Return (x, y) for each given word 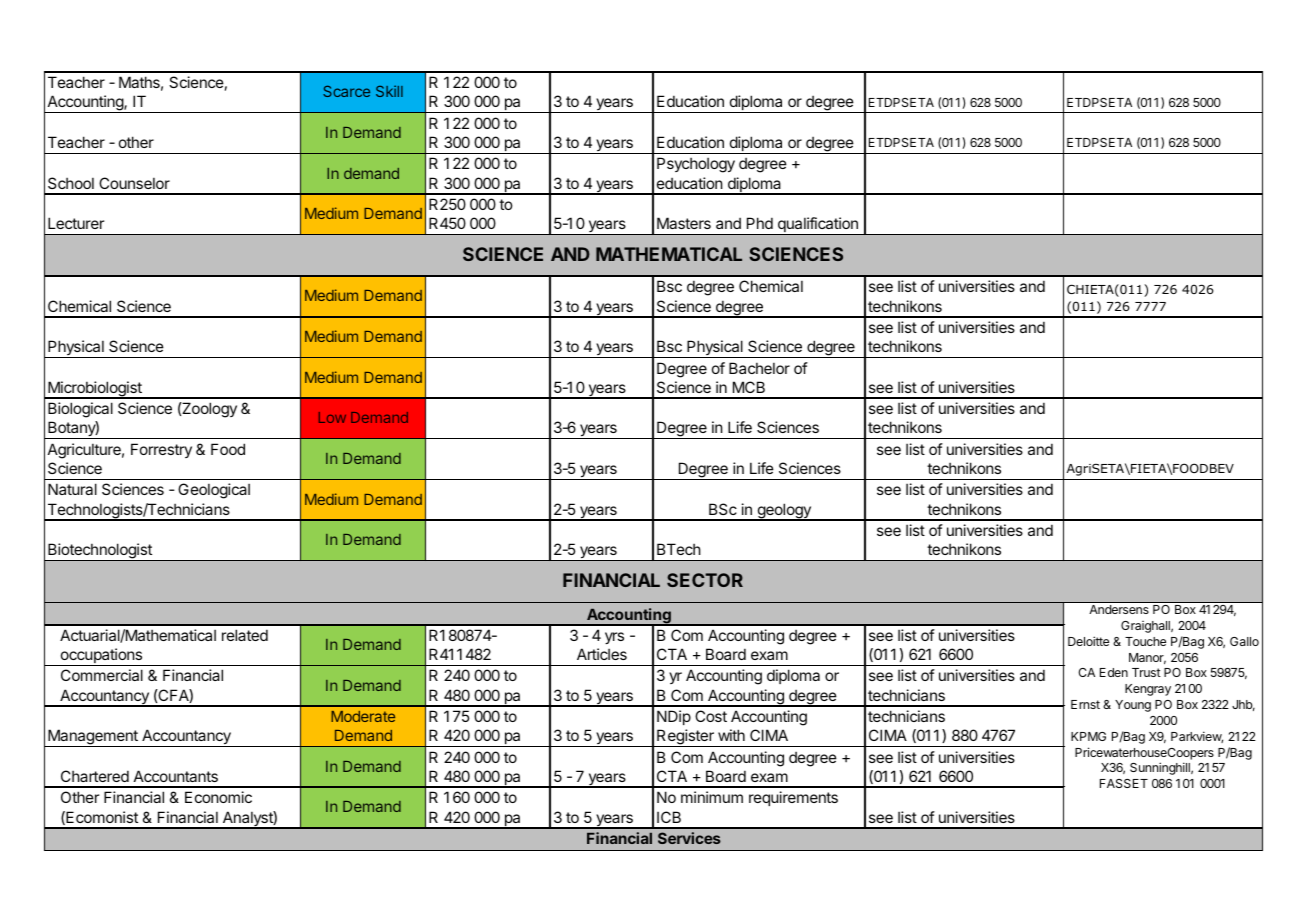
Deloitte (1088, 641)
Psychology (696, 165)
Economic (218, 797)
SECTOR (705, 580)
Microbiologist (95, 390)
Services (689, 838)
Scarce (346, 91)
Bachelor (759, 368)
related (245, 635)
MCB (749, 387)
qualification (817, 226)
